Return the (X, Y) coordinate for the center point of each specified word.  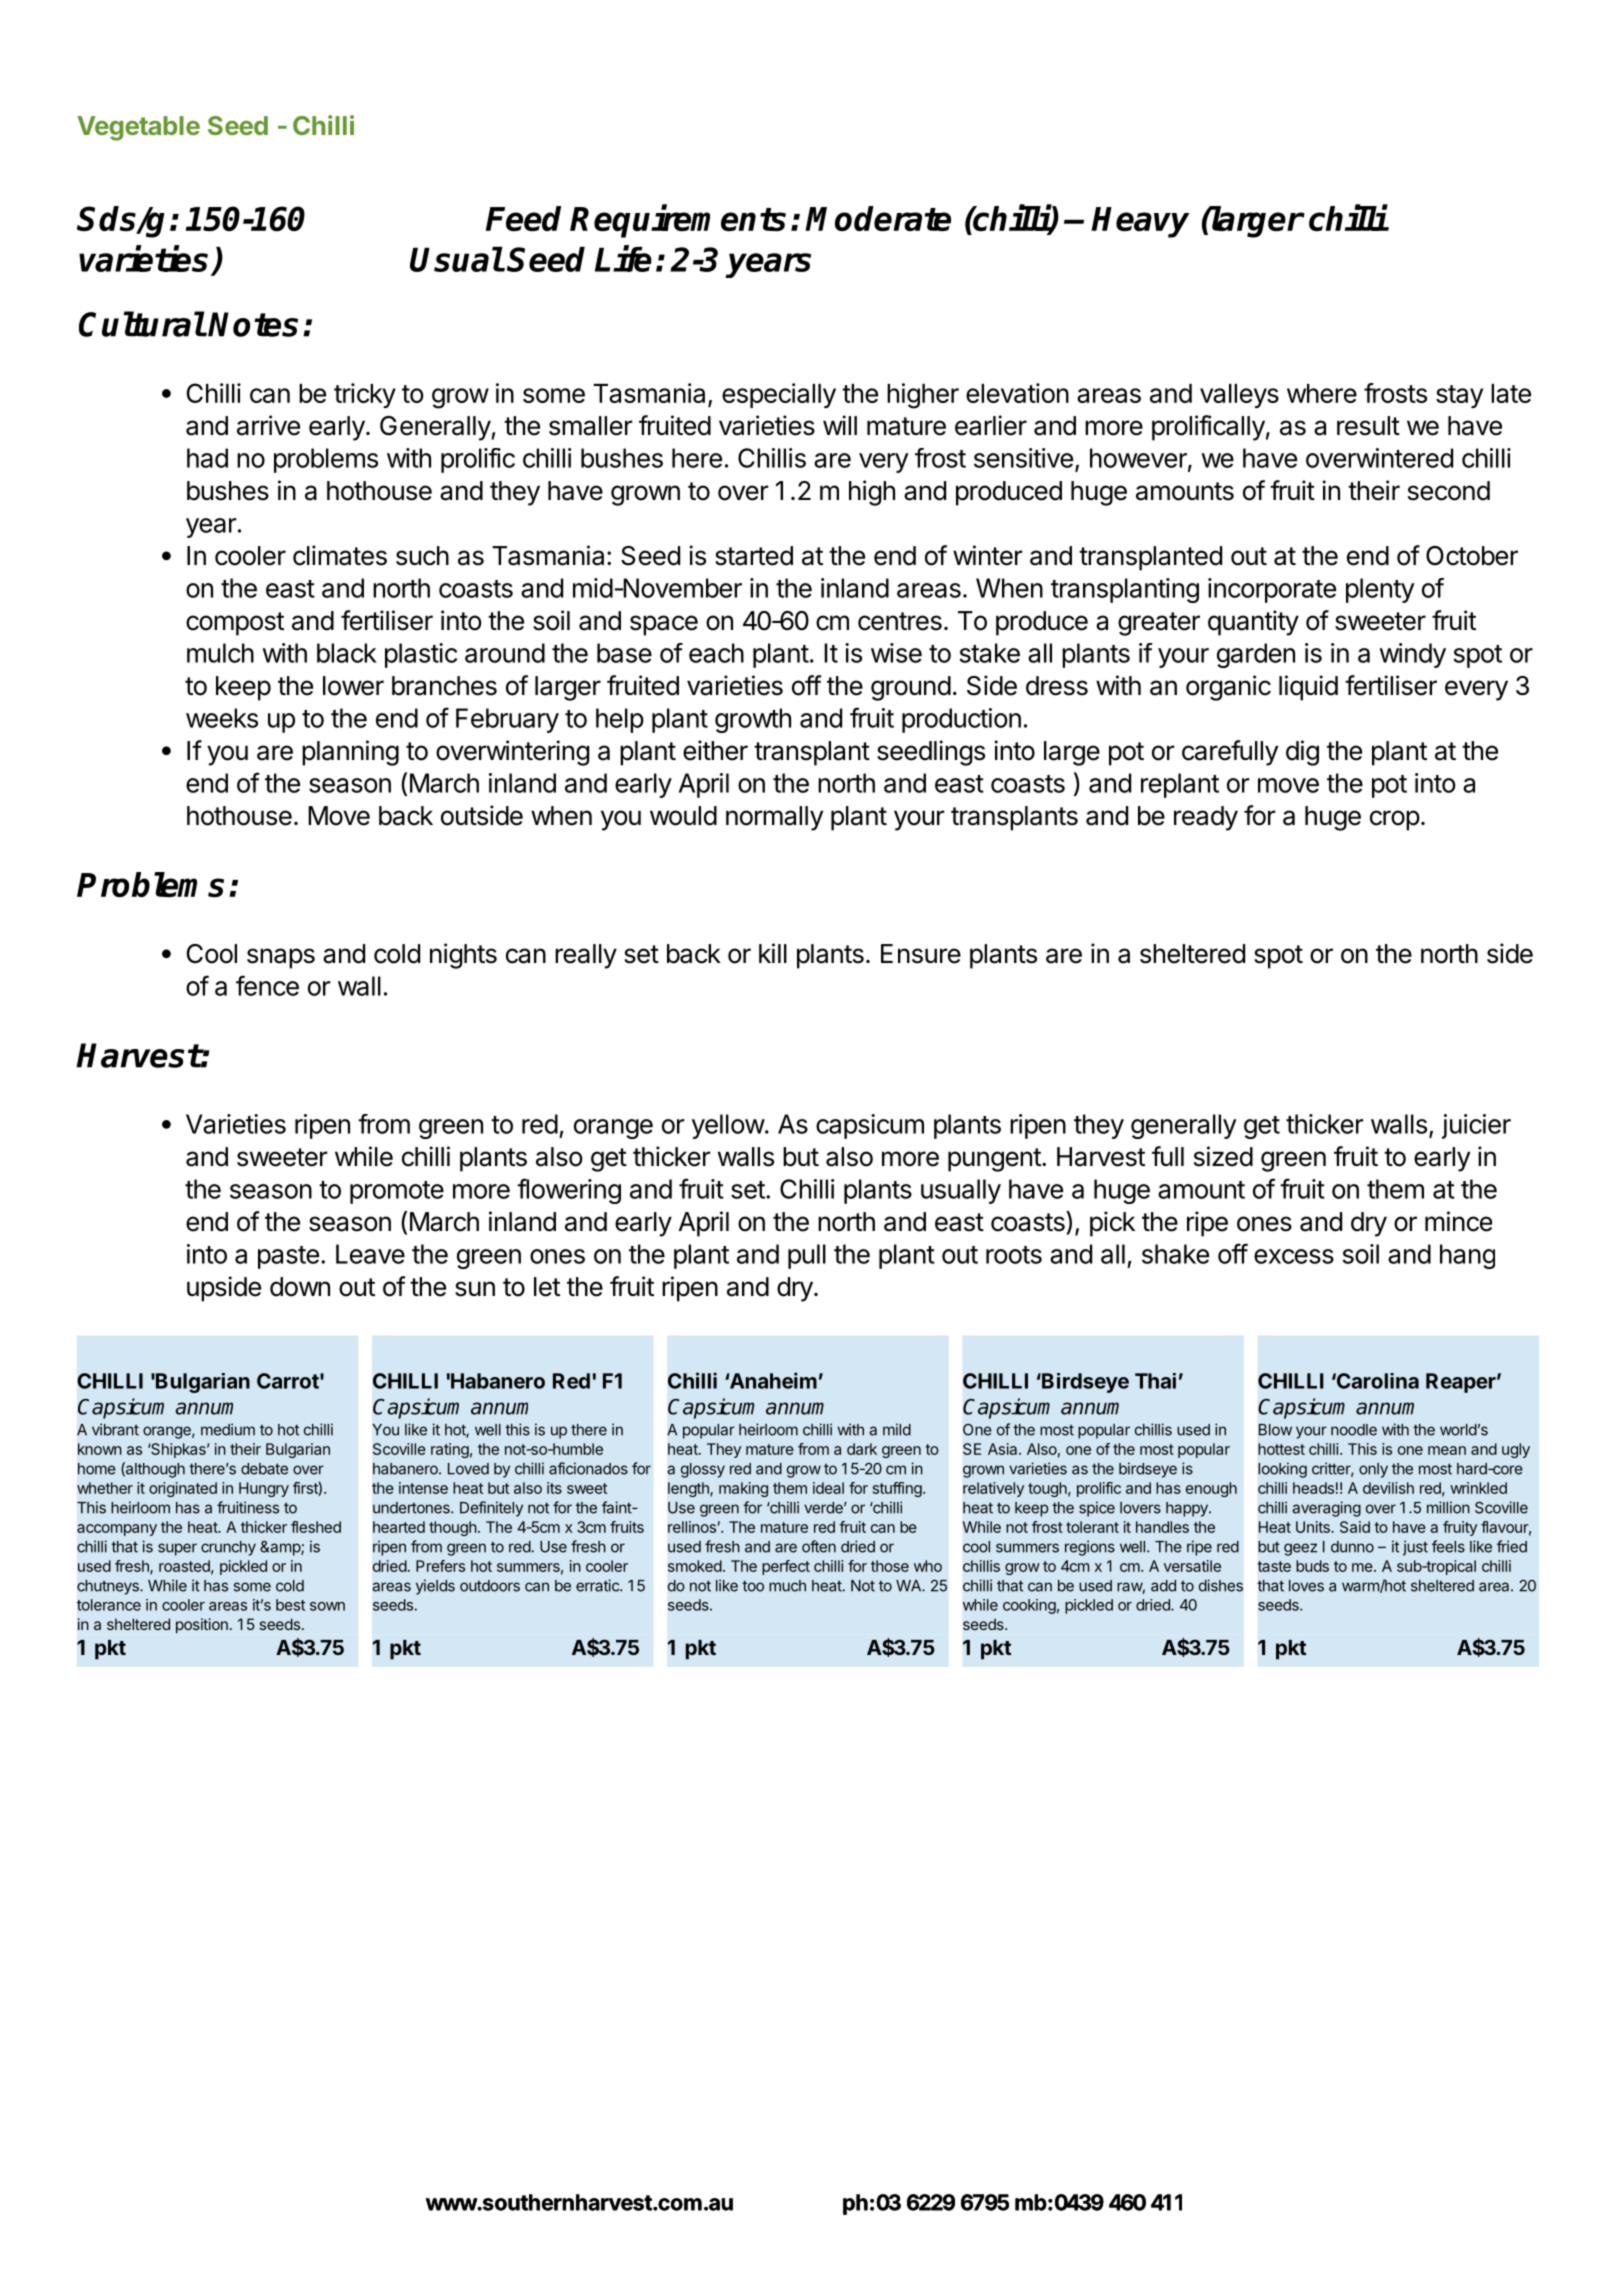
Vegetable (138, 128)
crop (1395, 820)
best (290, 1605)
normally (774, 818)
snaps (281, 958)
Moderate (878, 218)
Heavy (1140, 222)
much (787, 1586)
